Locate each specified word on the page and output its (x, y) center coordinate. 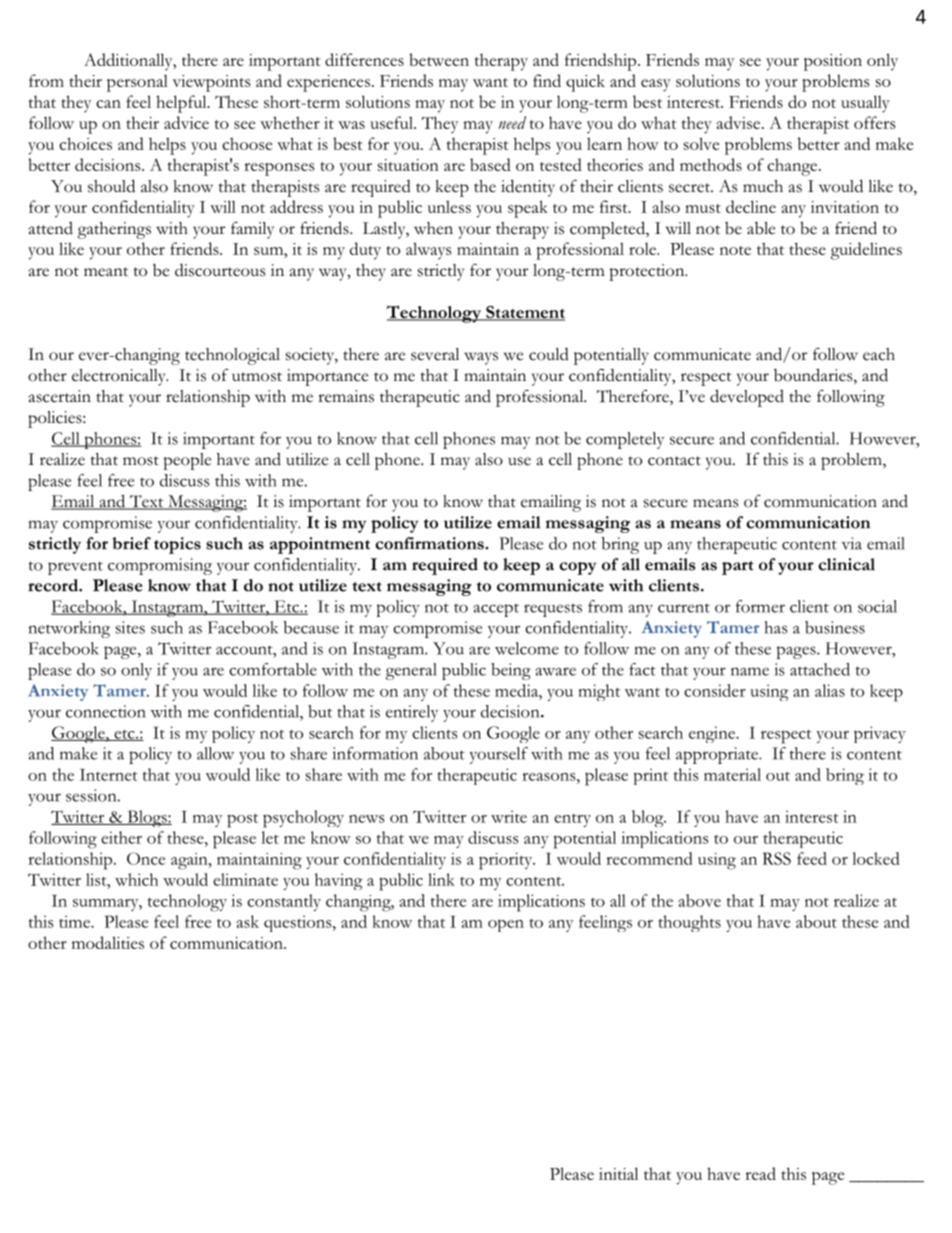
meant (106, 272)
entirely (412, 713)
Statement (524, 313)
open (506, 925)
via (851, 543)
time (76, 921)
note (735, 250)
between (439, 59)
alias (830, 690)
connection (106, 711)
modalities (108, 942)
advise (740, 122)
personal (137, 83)
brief (131, 543)
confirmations (430, 543)
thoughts (690, 923)
